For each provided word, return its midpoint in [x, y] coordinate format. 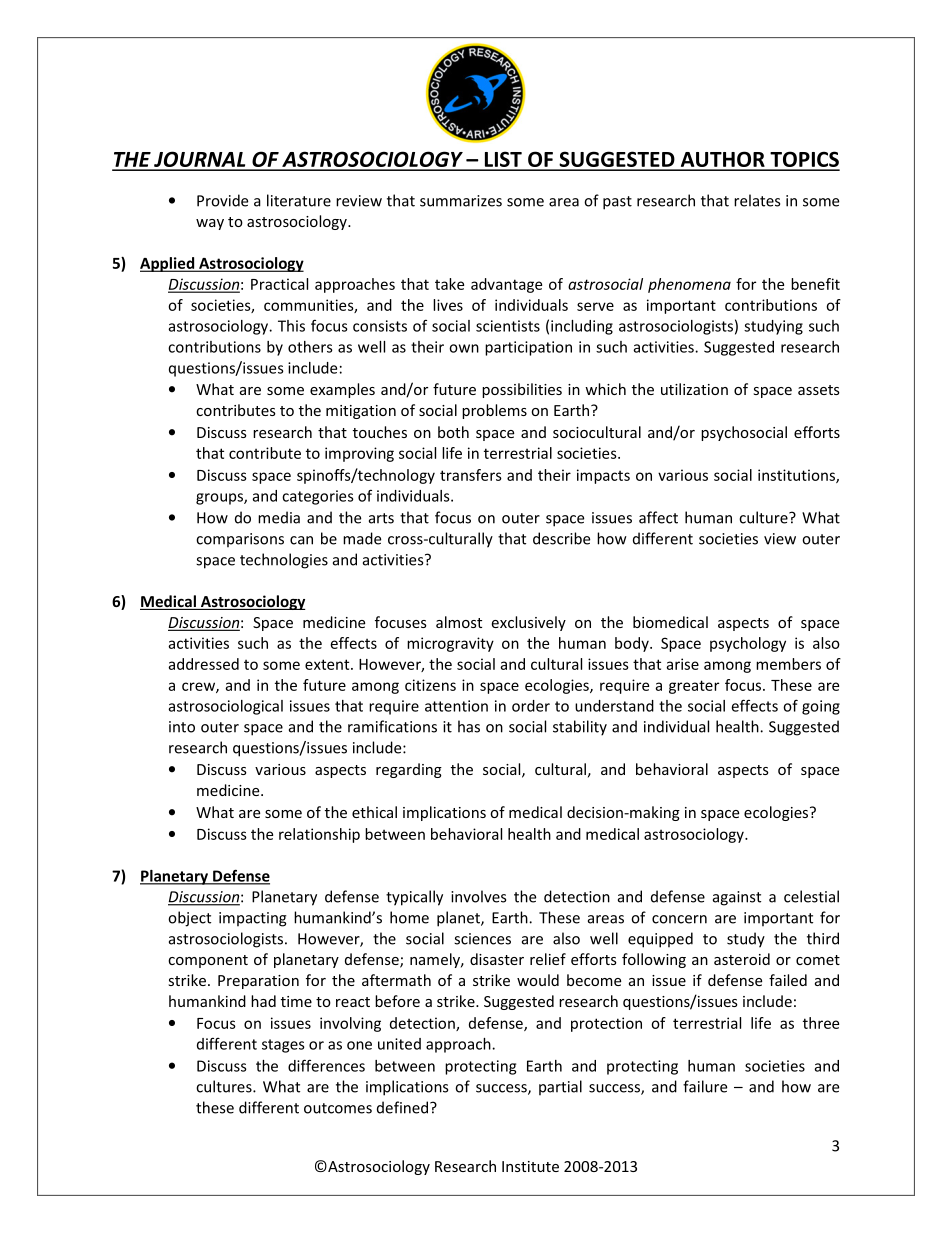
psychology [748, 644]
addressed [203, 664]
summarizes [461, 201]
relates [757, 200]
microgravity [450, 644]
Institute [530, 1166]
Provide [222, 200]
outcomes [338, 1108]
